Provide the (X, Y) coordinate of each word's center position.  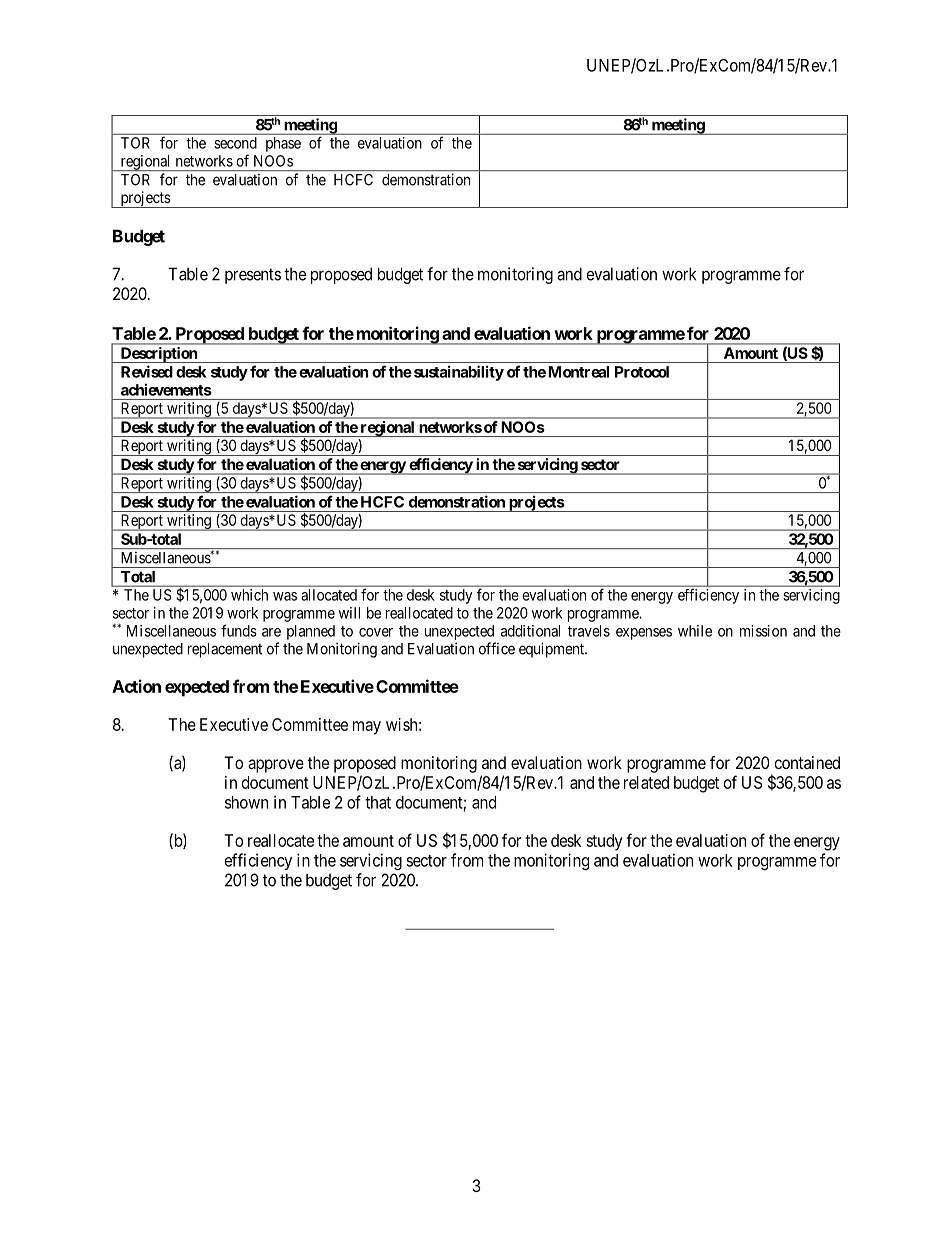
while (695, 631)
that (378, 802)
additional (530, 631)
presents (253, 276)
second (236, 143)
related (646, 782)
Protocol (642, 372)
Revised (147, 371)
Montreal (578, 372)
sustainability (457, 373)
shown (246, 802)
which (249, 595)
